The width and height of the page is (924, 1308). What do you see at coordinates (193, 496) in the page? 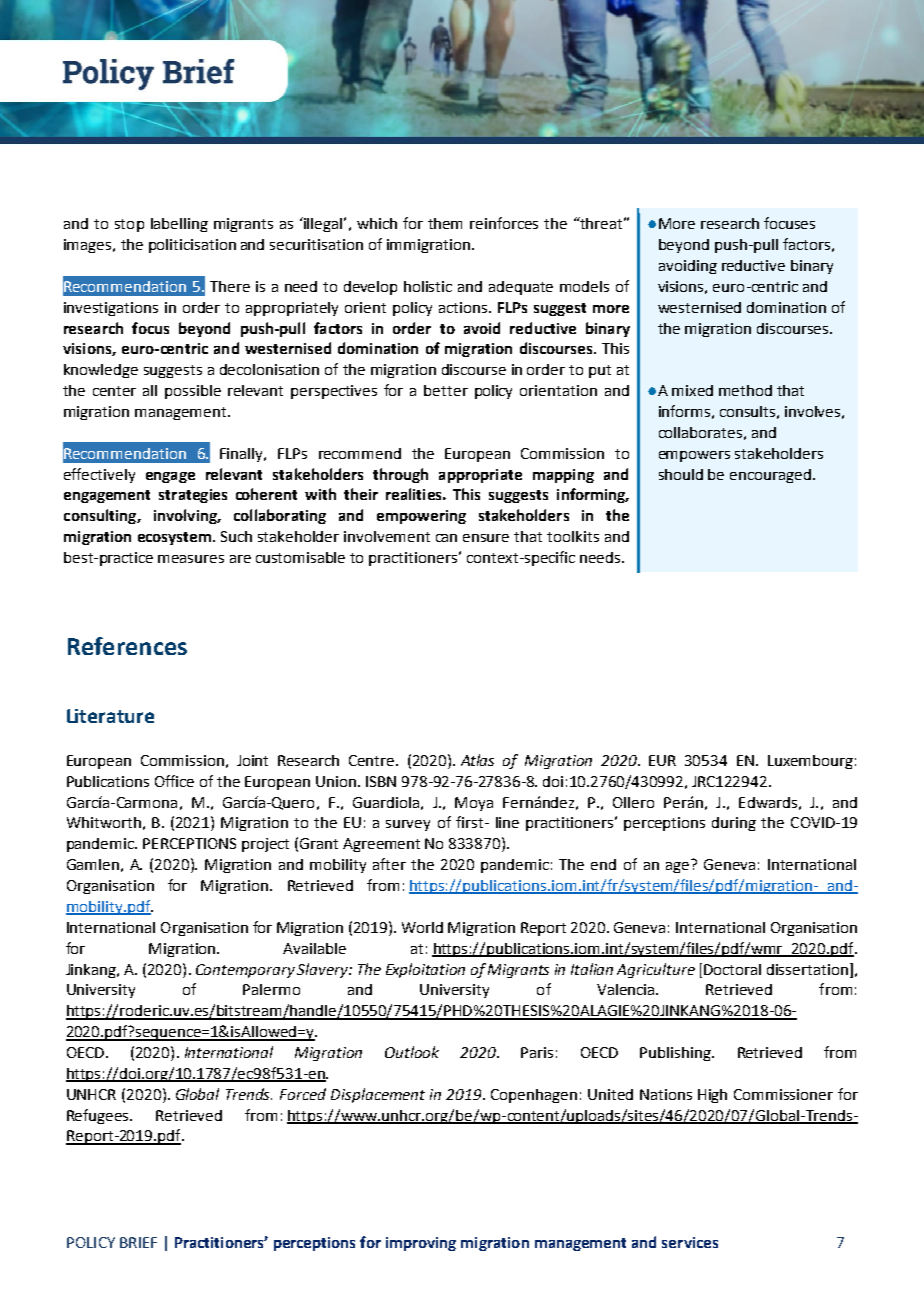
I see `strategies` at bounding box center [193, 496].
